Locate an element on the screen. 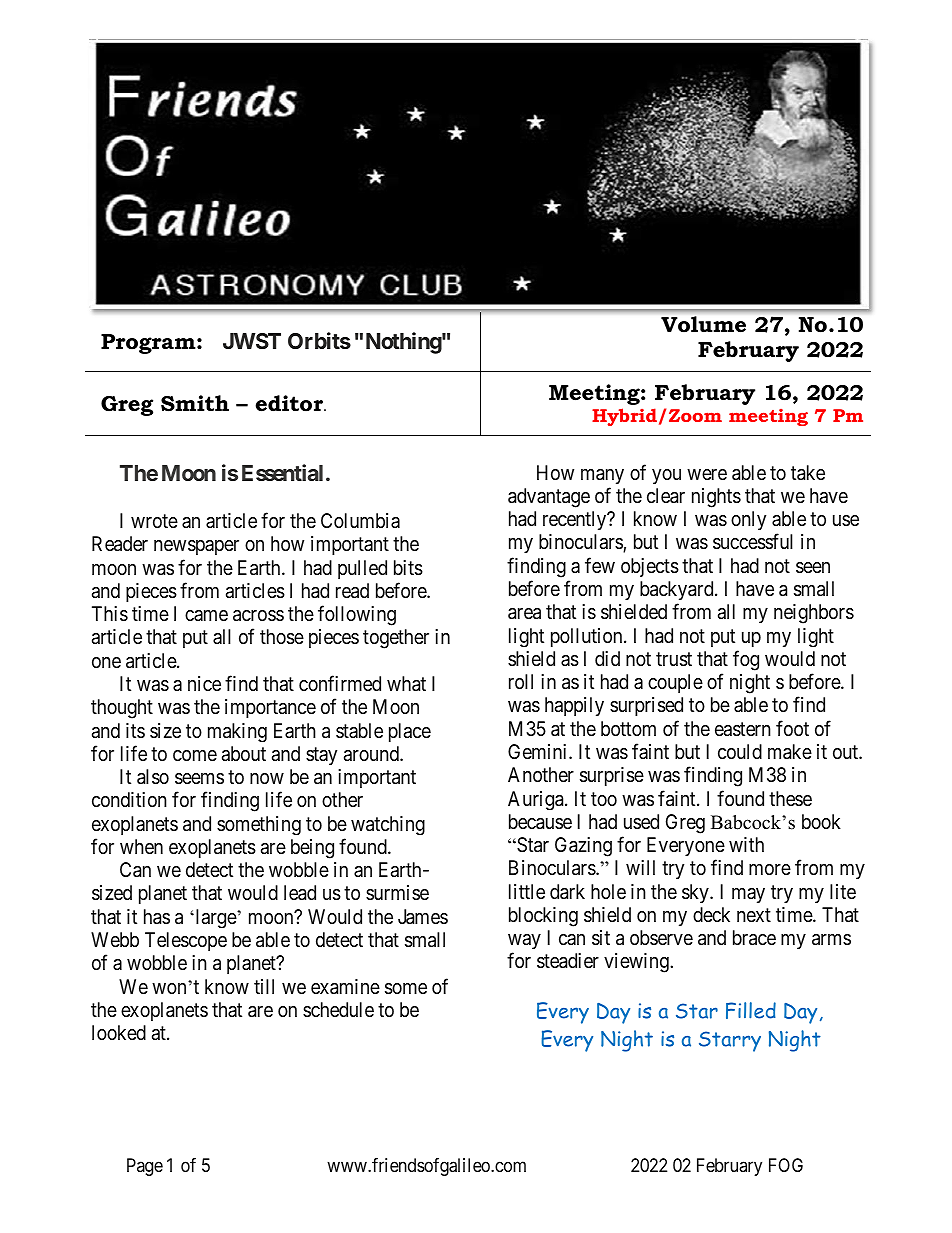 The width and height of the screenshot is (952, 1233). Page is located at coordinates (145, 1167).
